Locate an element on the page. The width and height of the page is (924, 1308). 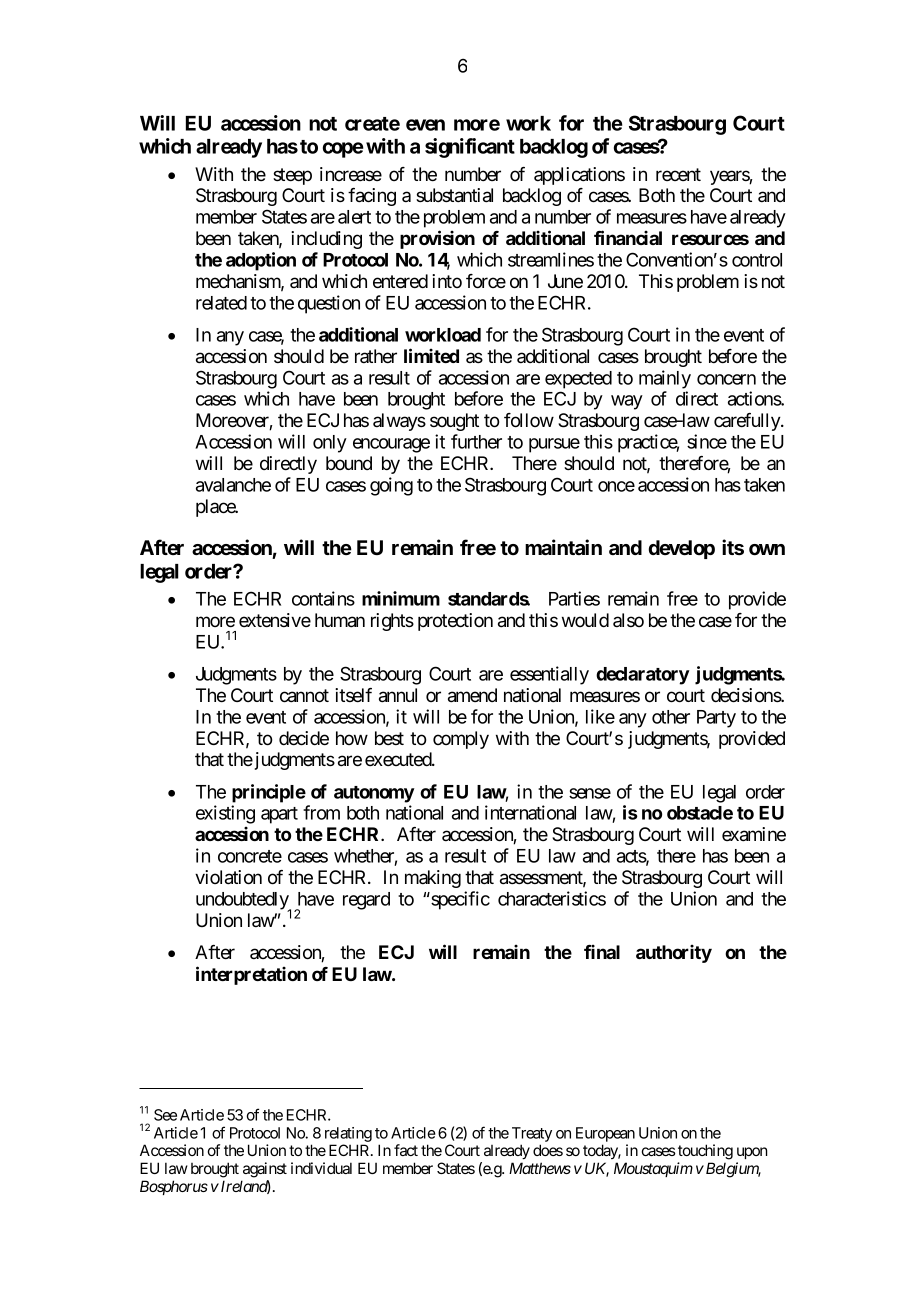
avalanche is located at coordinates (233, 485).
